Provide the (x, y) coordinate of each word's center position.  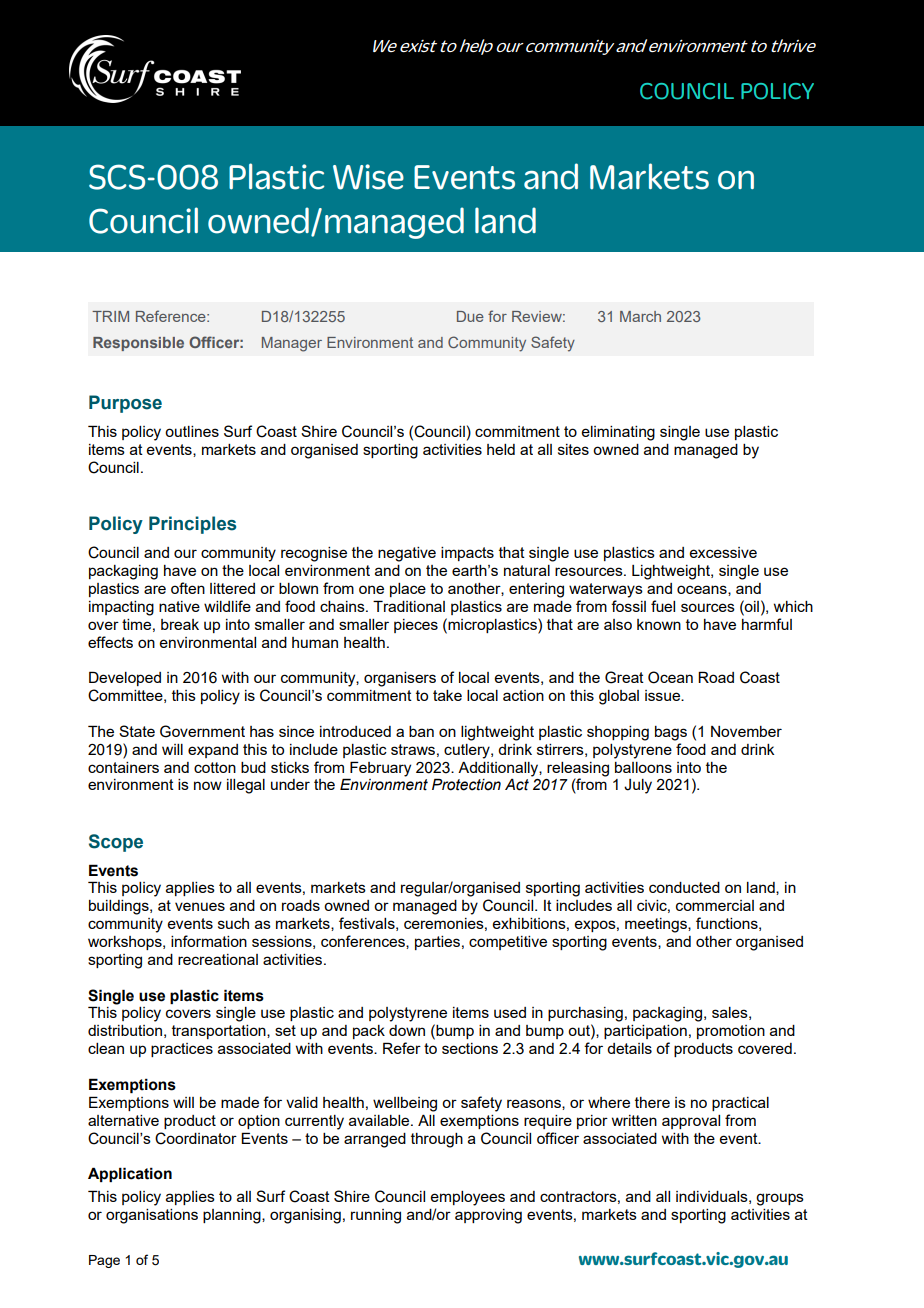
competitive (508, 943)
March (640, 316)
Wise (368, 177)
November (746, 731)
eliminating (618, 433)
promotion (731, 1032)
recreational (218, 959)
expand (213, 751)
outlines (192, 431)
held (501, 449)
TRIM (110, 316)
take (447, 695)
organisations (152, 1216)
